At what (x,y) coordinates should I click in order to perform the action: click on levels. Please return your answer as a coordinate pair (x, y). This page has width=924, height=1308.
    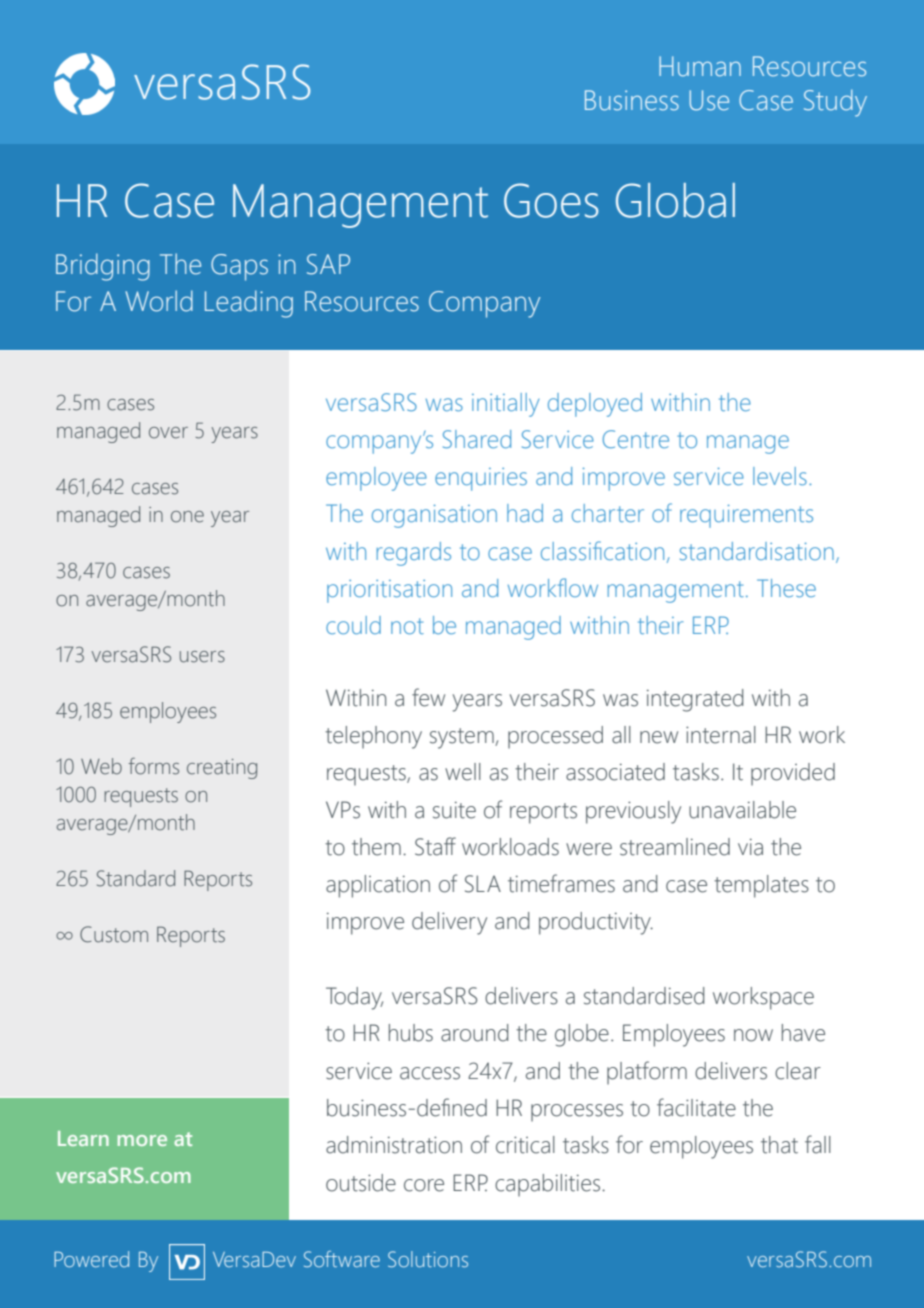
    Looking at the image, I should click on (780, 476).
